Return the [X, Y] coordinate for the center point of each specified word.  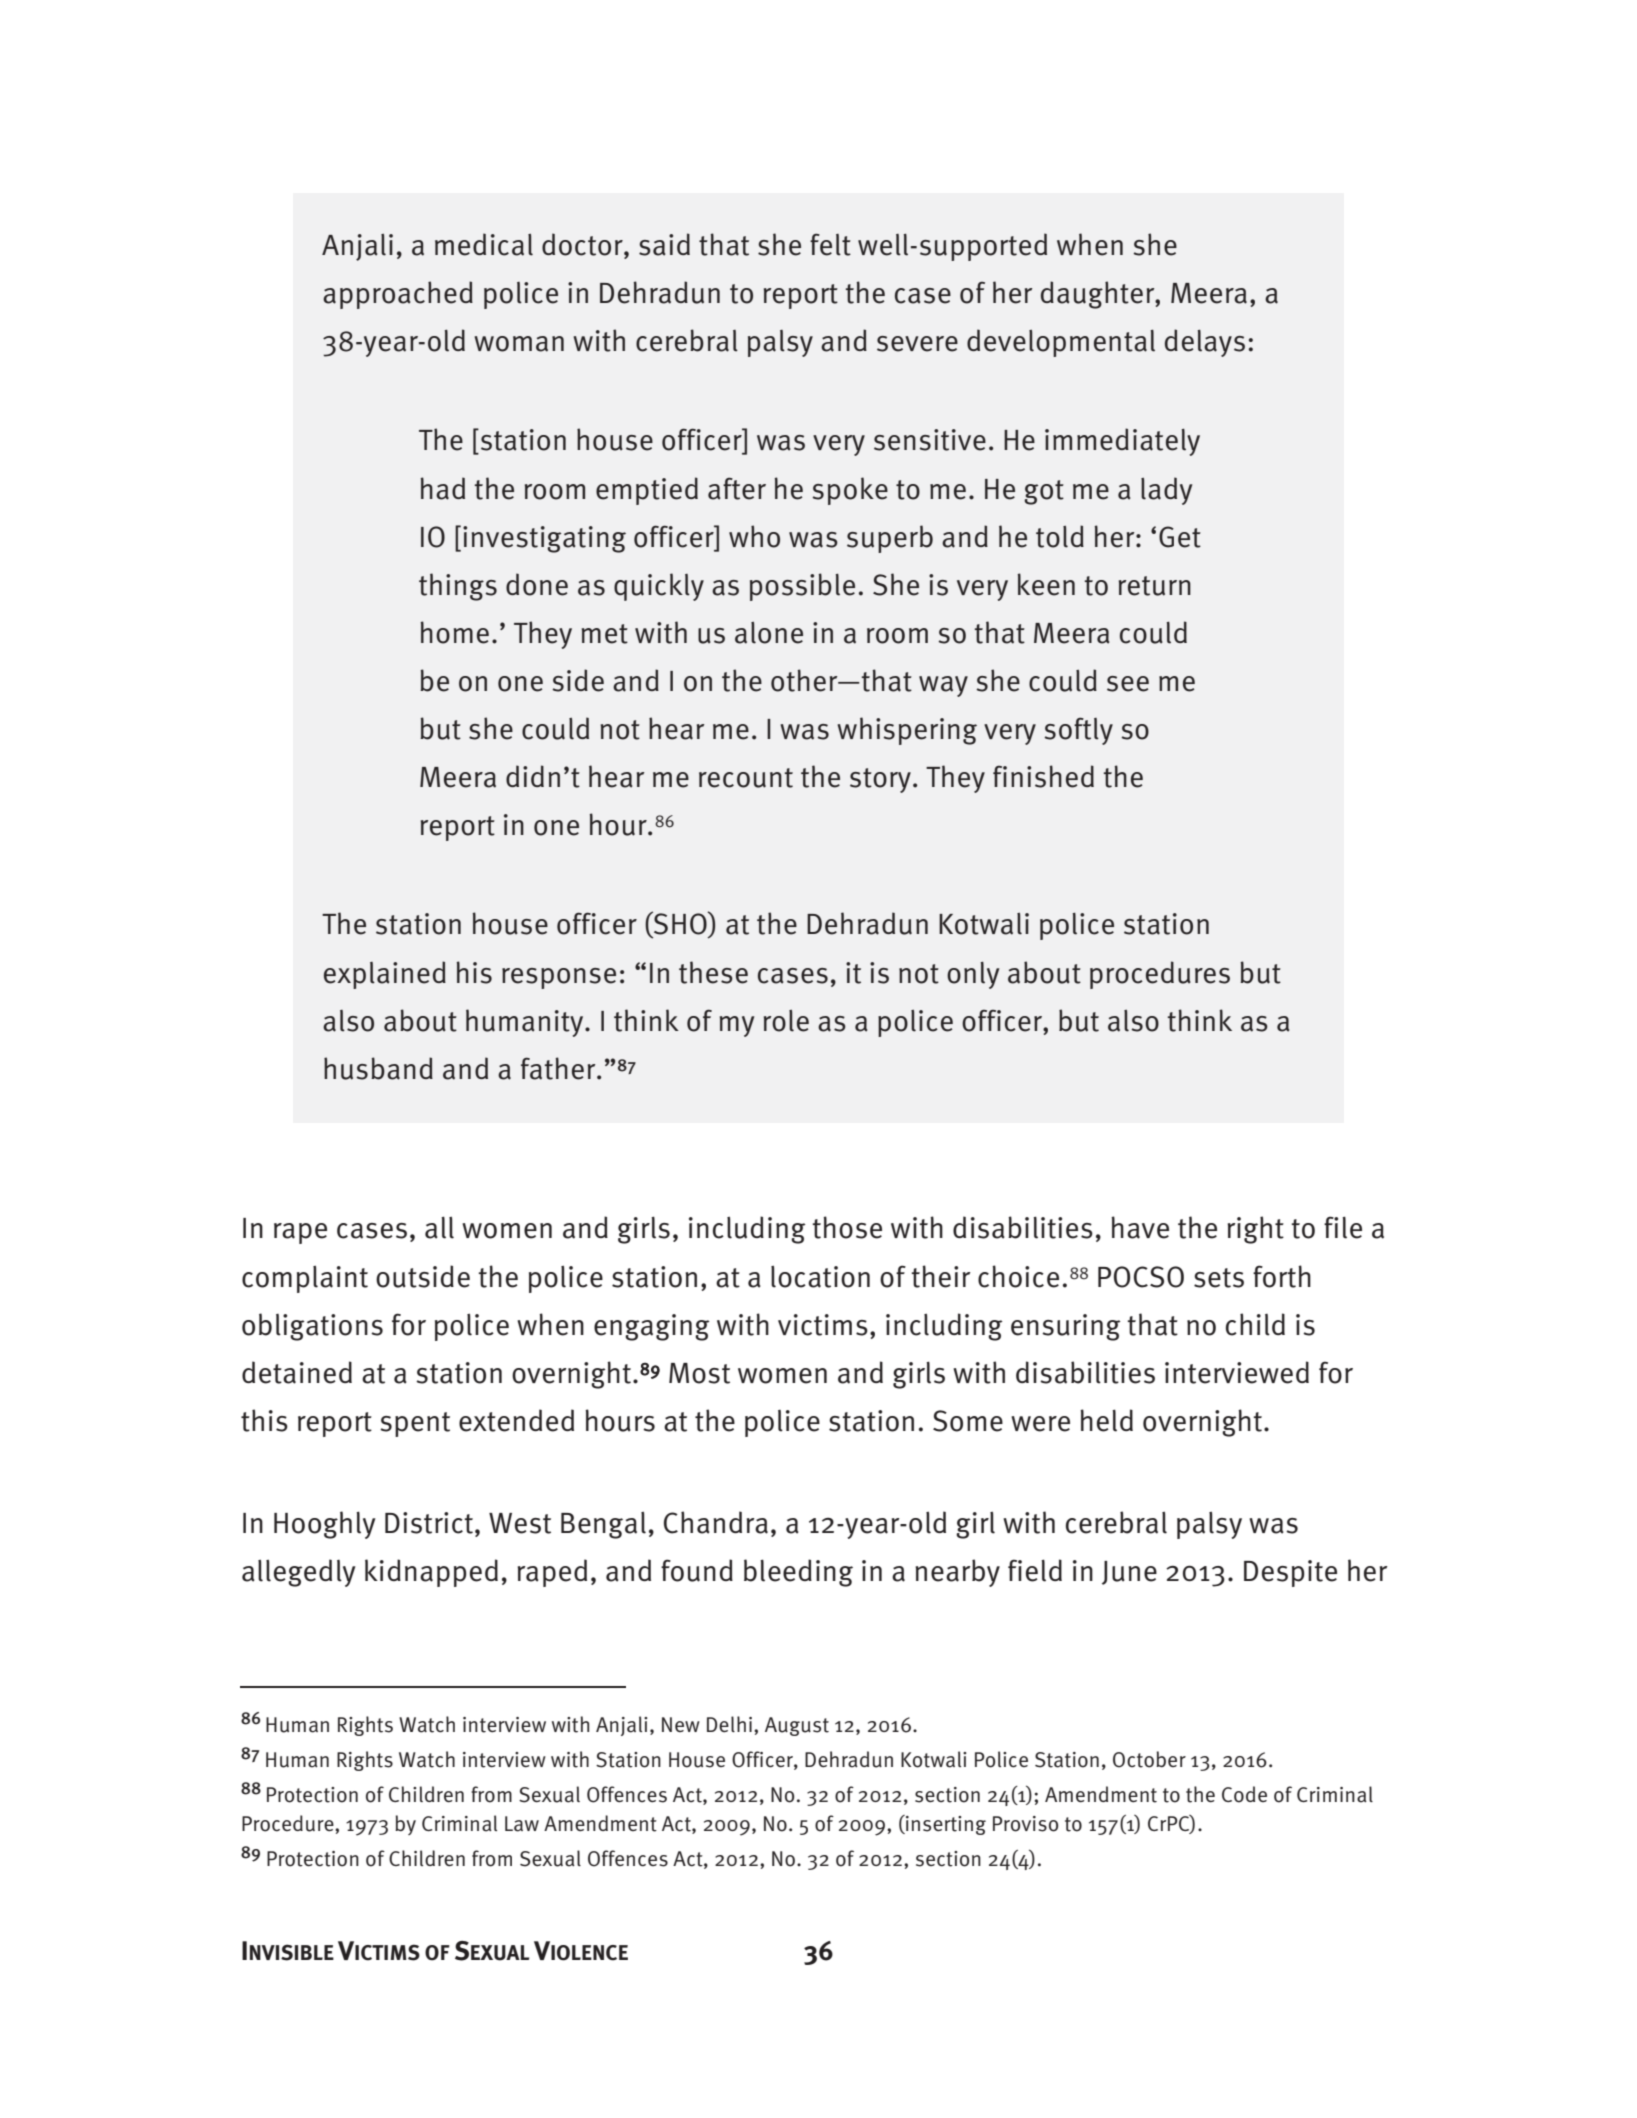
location [820, 1276]
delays [1205, 343]
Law [522, 1824]
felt [830, 244]
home [455, 632]
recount [746, 778]
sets [1219, 1278]
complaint [305, 1279]
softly [1078, 731]
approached [398, 295]
